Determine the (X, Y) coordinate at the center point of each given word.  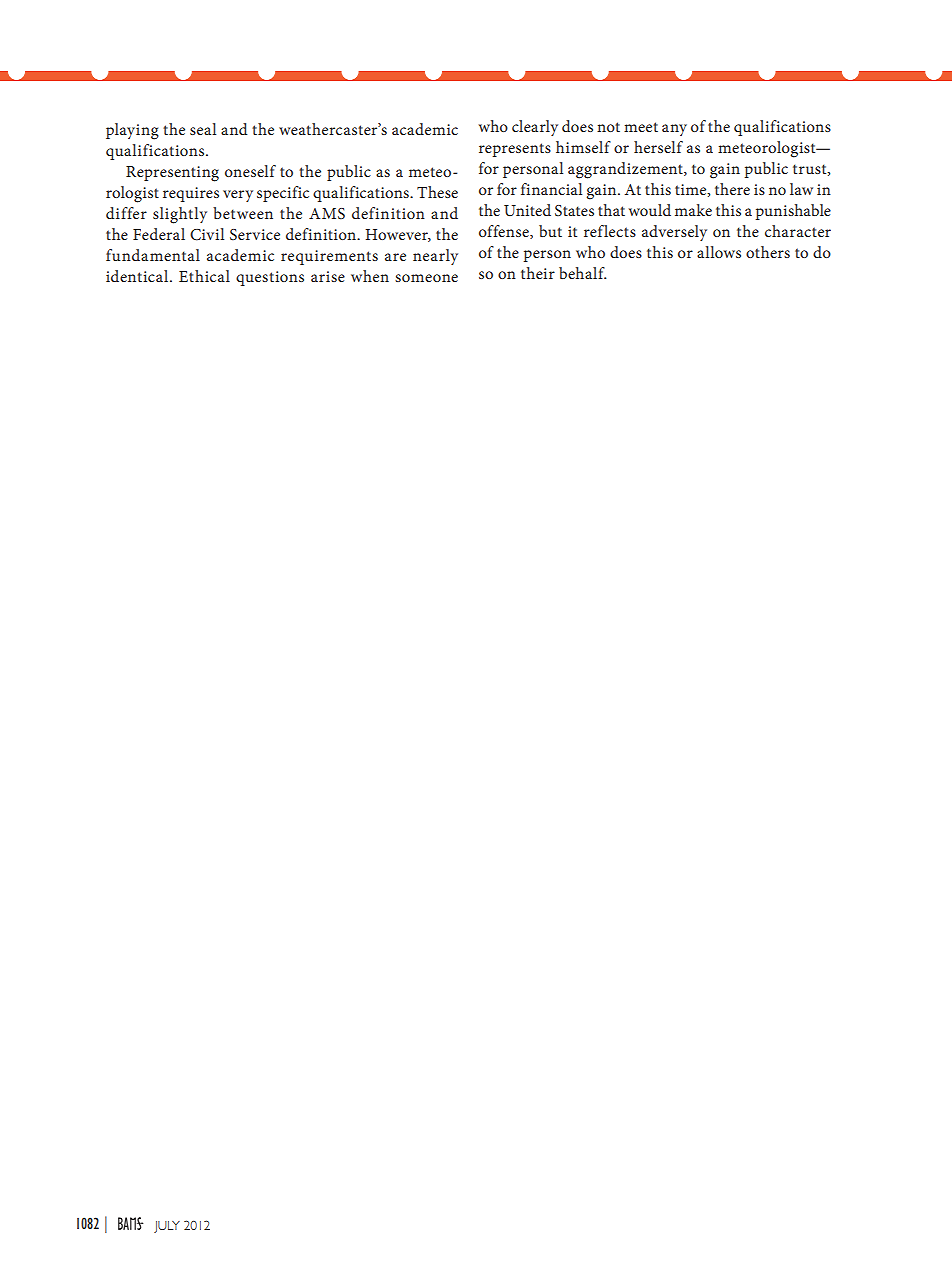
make (693, 210)
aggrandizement (626, 170)
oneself (250, 171)
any (674, 130)
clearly (535, 128)
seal (203, 129)
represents (515, 150)
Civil (207, 234)
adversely (674, 233)
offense (505, 232)
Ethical (204, 276)
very (238, 196)
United (527, 210)
